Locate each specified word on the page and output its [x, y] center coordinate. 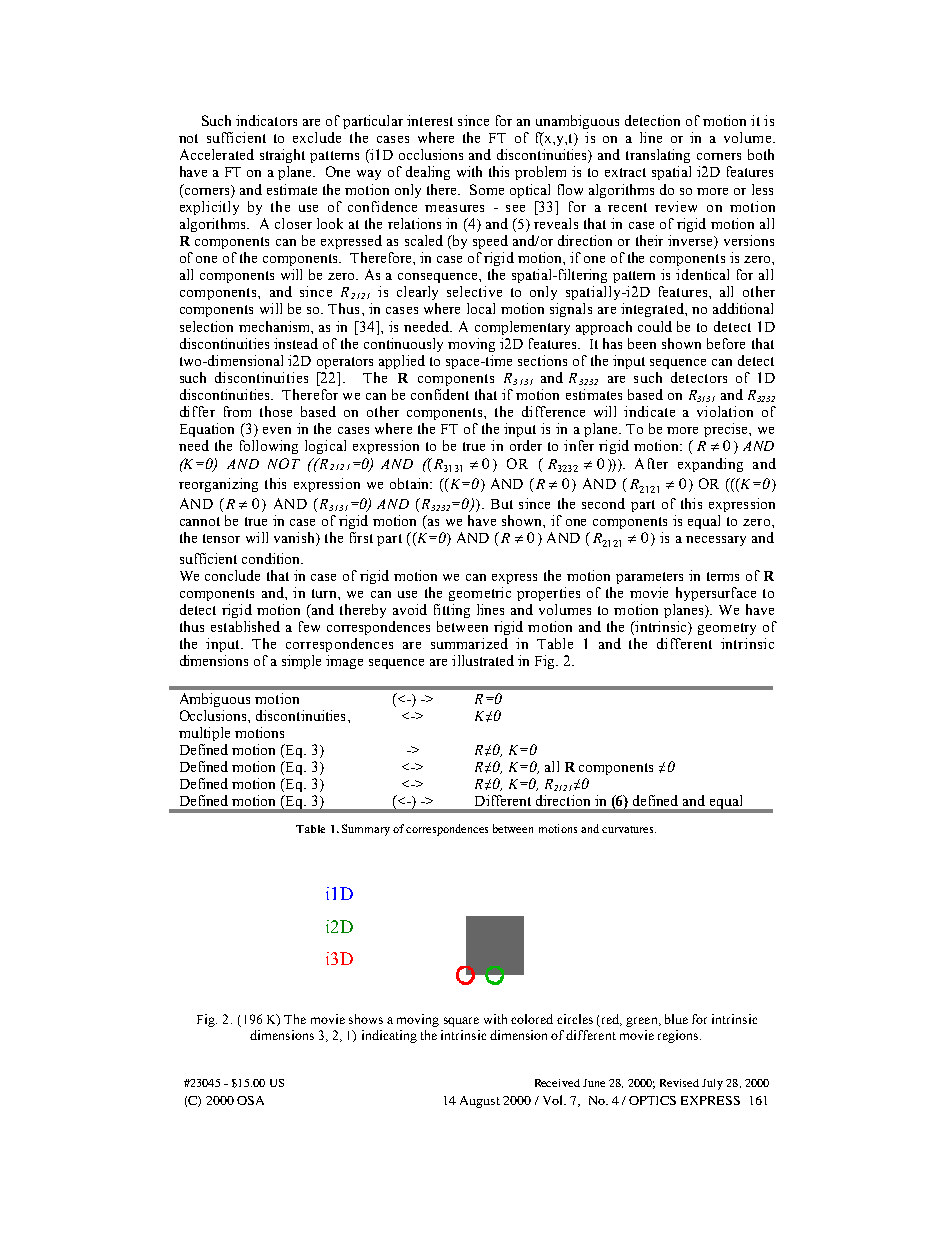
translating [658, 156]
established [245, 626]
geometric [480, 594]
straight [282, 156]
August [480, 1102]
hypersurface [716, 594]
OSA [250, 1100]
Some [487, 189]
